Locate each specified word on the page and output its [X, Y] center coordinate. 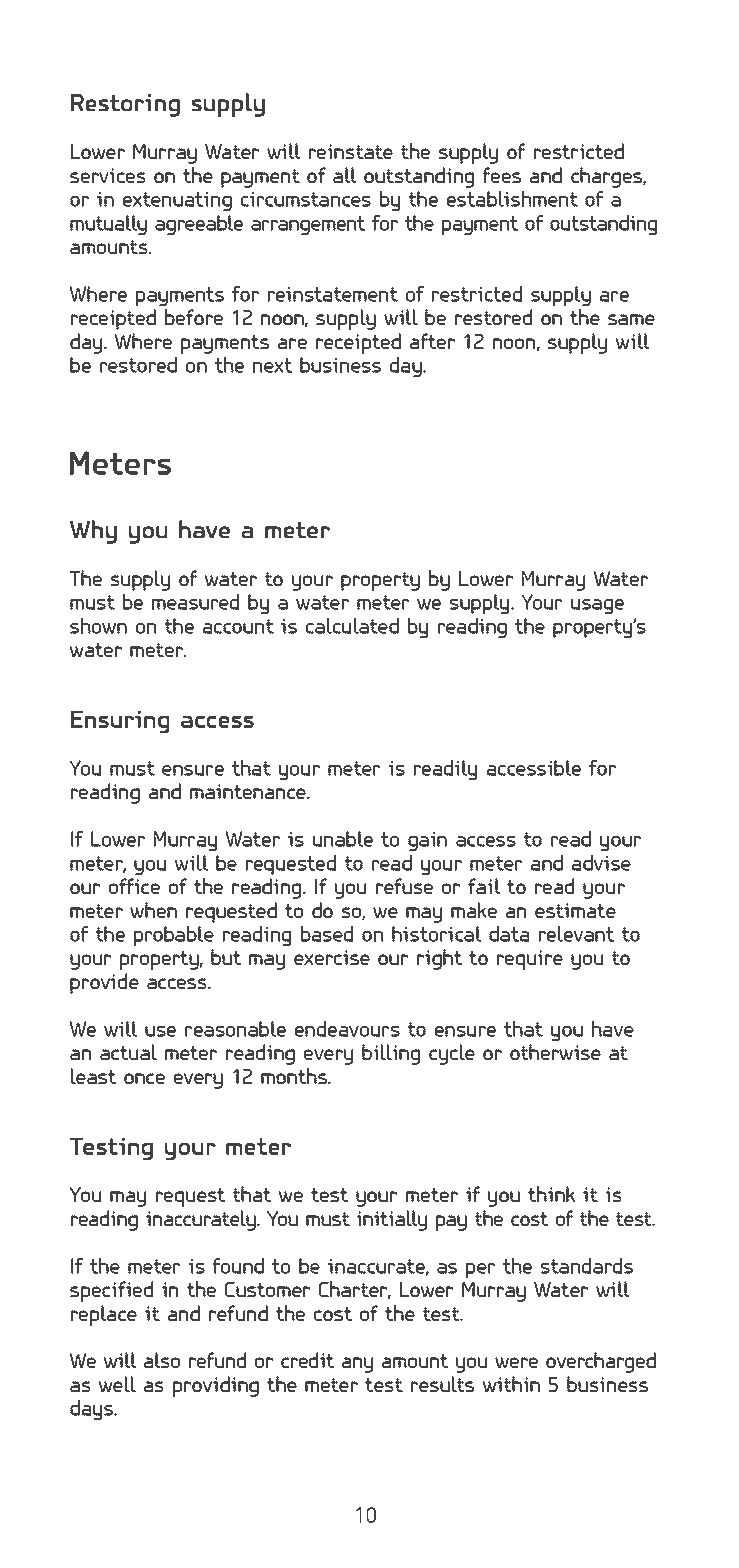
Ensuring [120, 722]
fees [501, 175]
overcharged [601, 1362]
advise [601, 863]
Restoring [125, 105]
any [357, 1365]
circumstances [306, 199]
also [162, 1360]
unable [343, 839]
